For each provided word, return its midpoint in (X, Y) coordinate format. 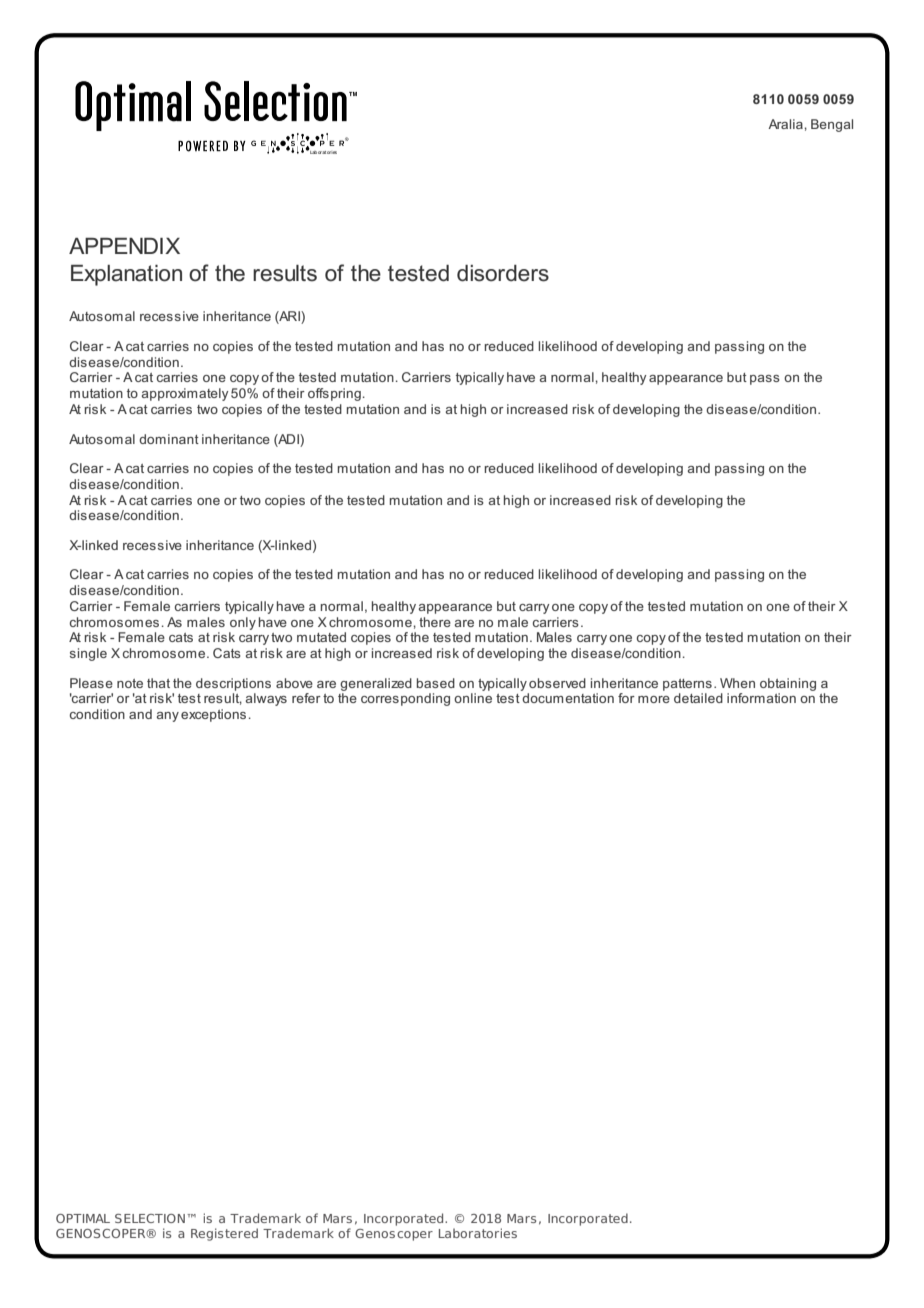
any (168, 717)
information (761, 698)
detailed (698, 698)
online (473, 698)
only (243, 623)
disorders (503, 273)
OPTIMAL (83, 1218)
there (435, 622)
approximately (185, 394)
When (737, 683)
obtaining (788, 684)
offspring (334, 394)
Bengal (832, 125)
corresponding (405, 699)
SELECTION (150, 1218)
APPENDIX (124, 246)
